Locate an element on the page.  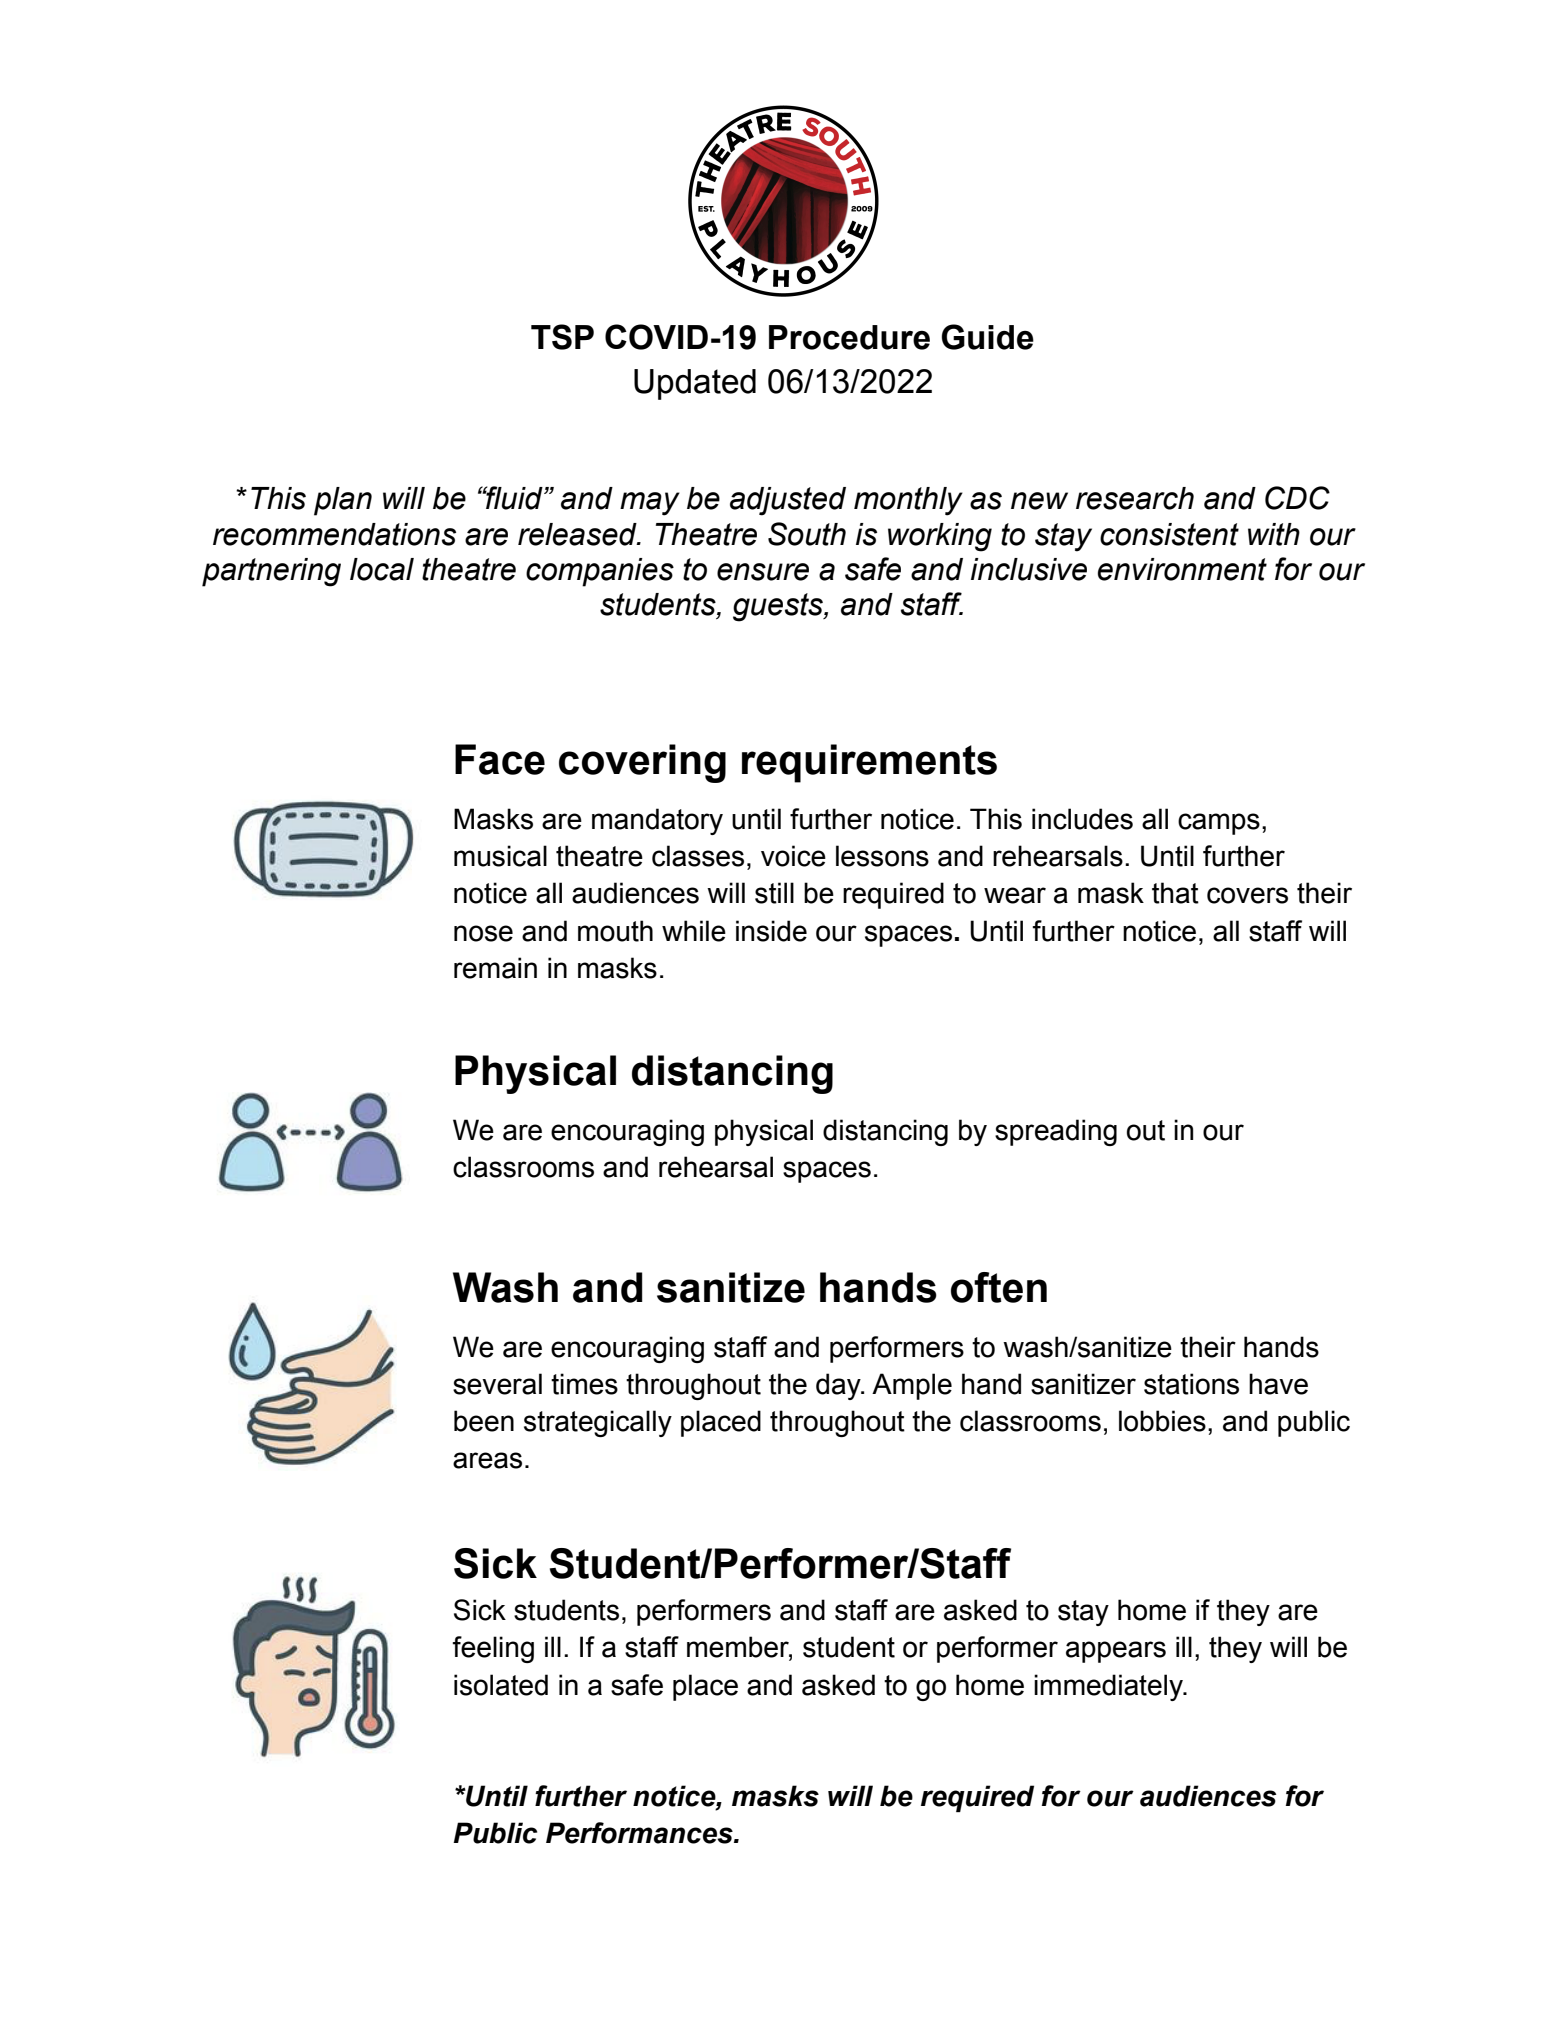
feeling is located at coordinates (493, 1649).
